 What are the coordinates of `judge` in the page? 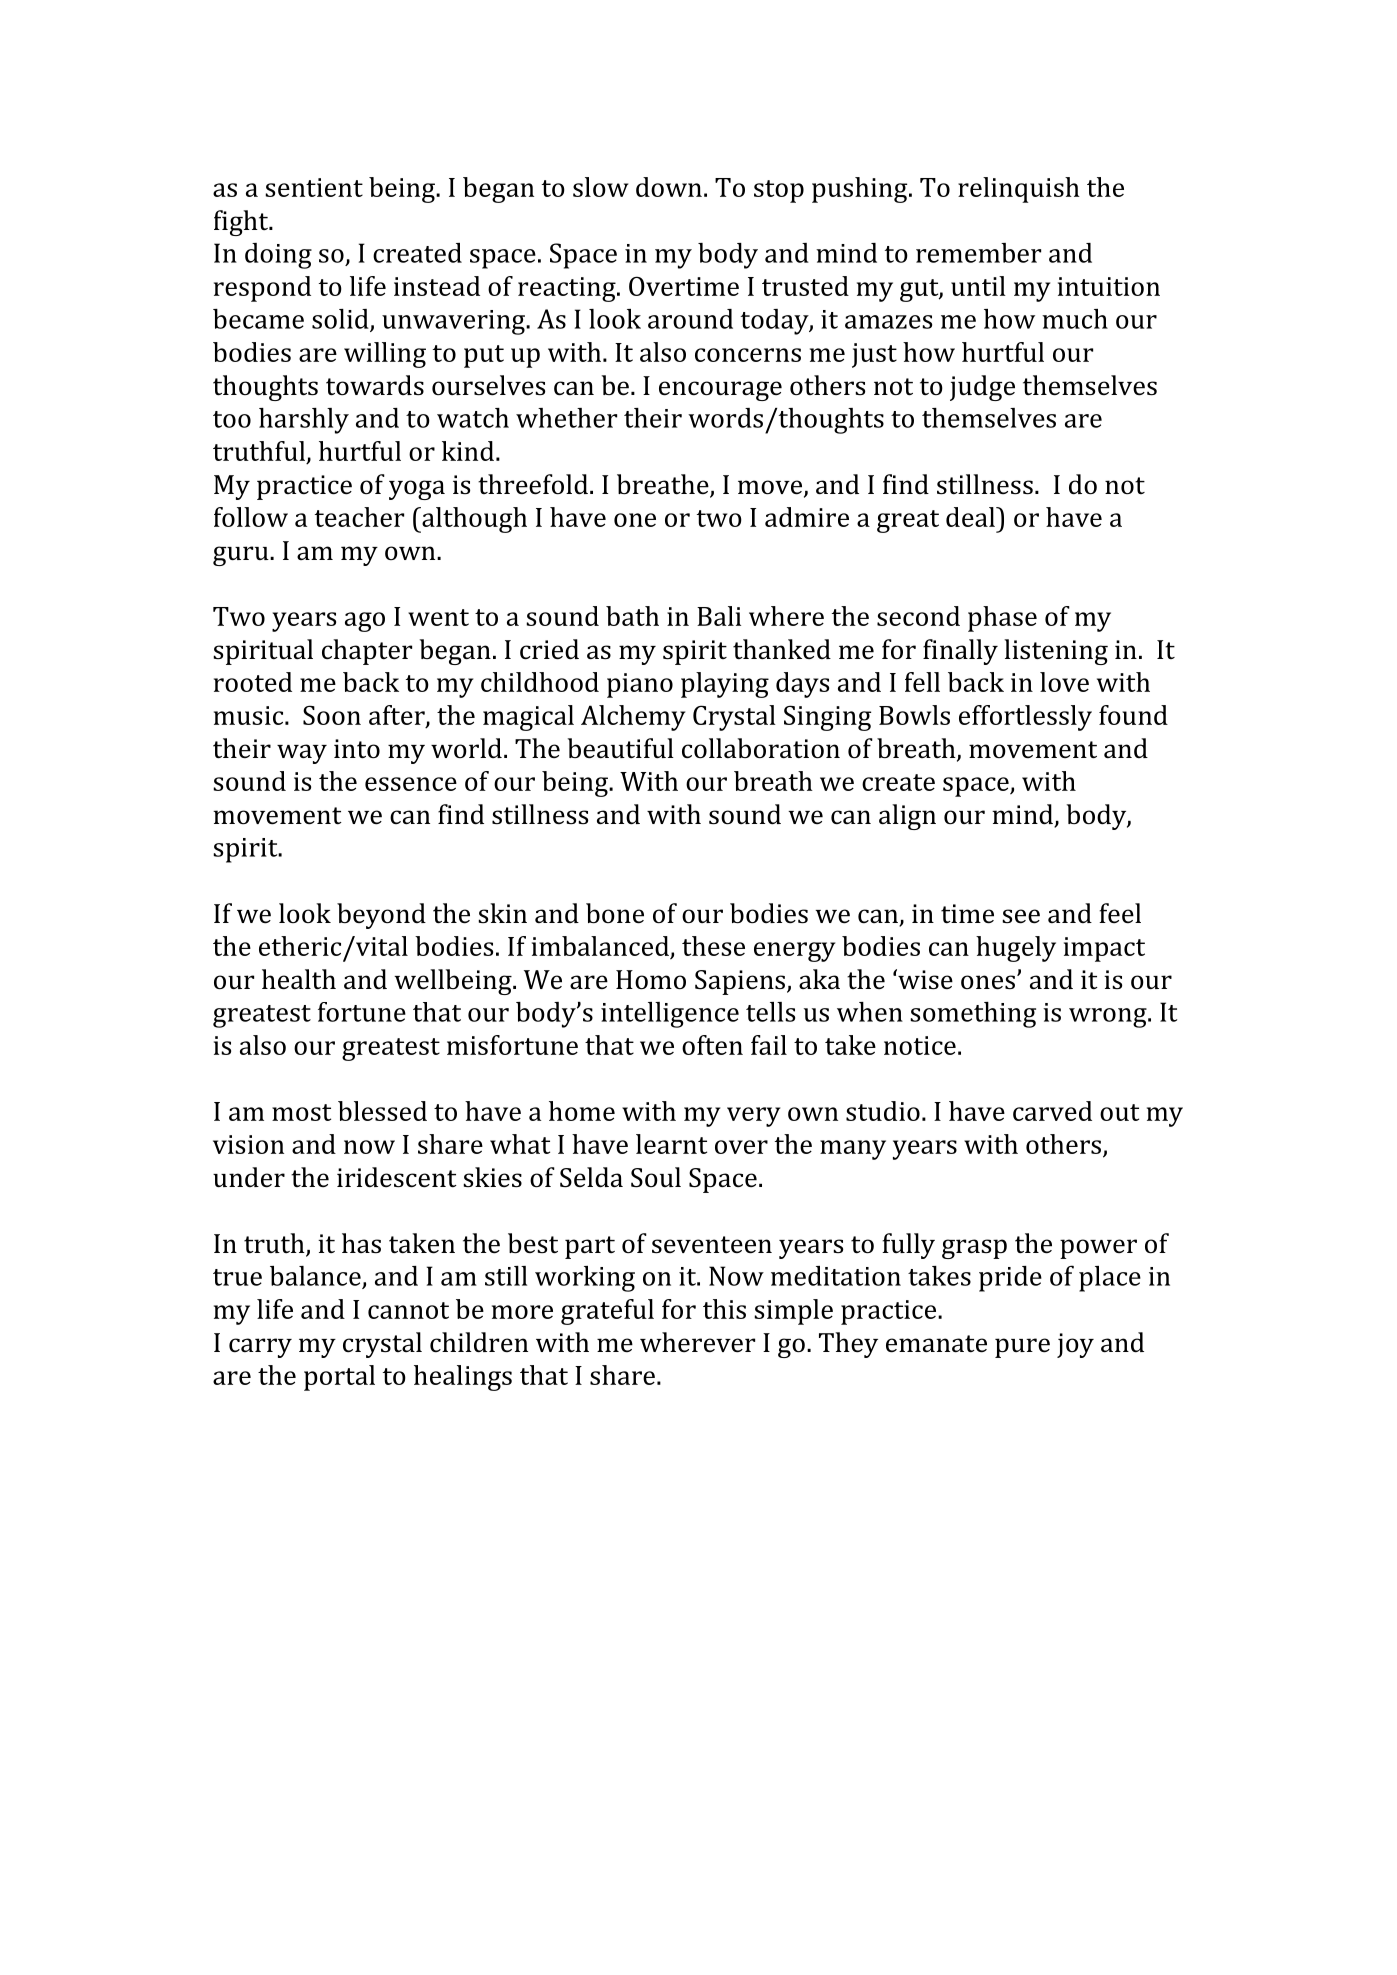 It's located at (982, 388).
